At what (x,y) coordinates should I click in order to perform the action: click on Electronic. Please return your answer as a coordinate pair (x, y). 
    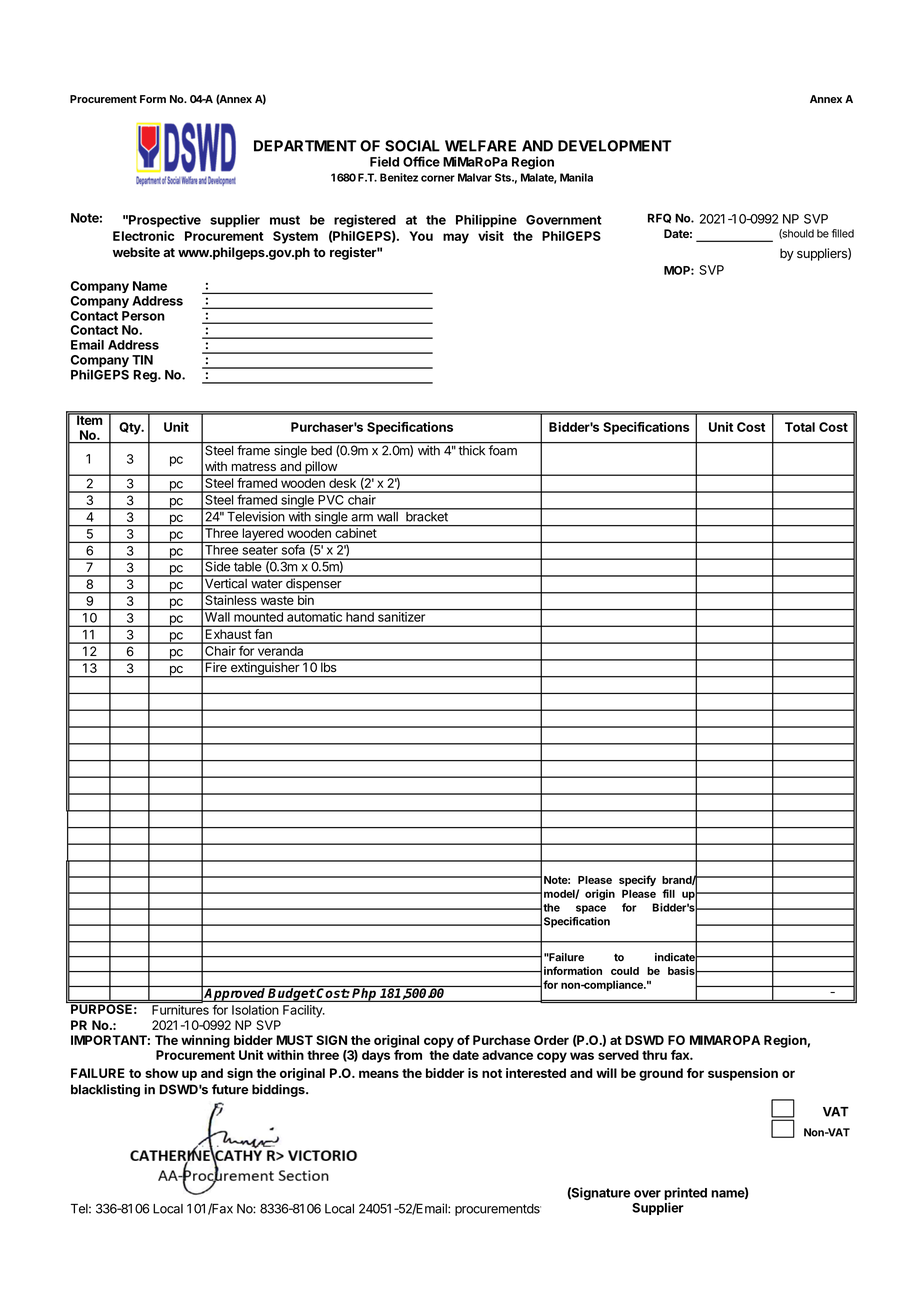
    Looking at the image, I should click on (143, 236).
